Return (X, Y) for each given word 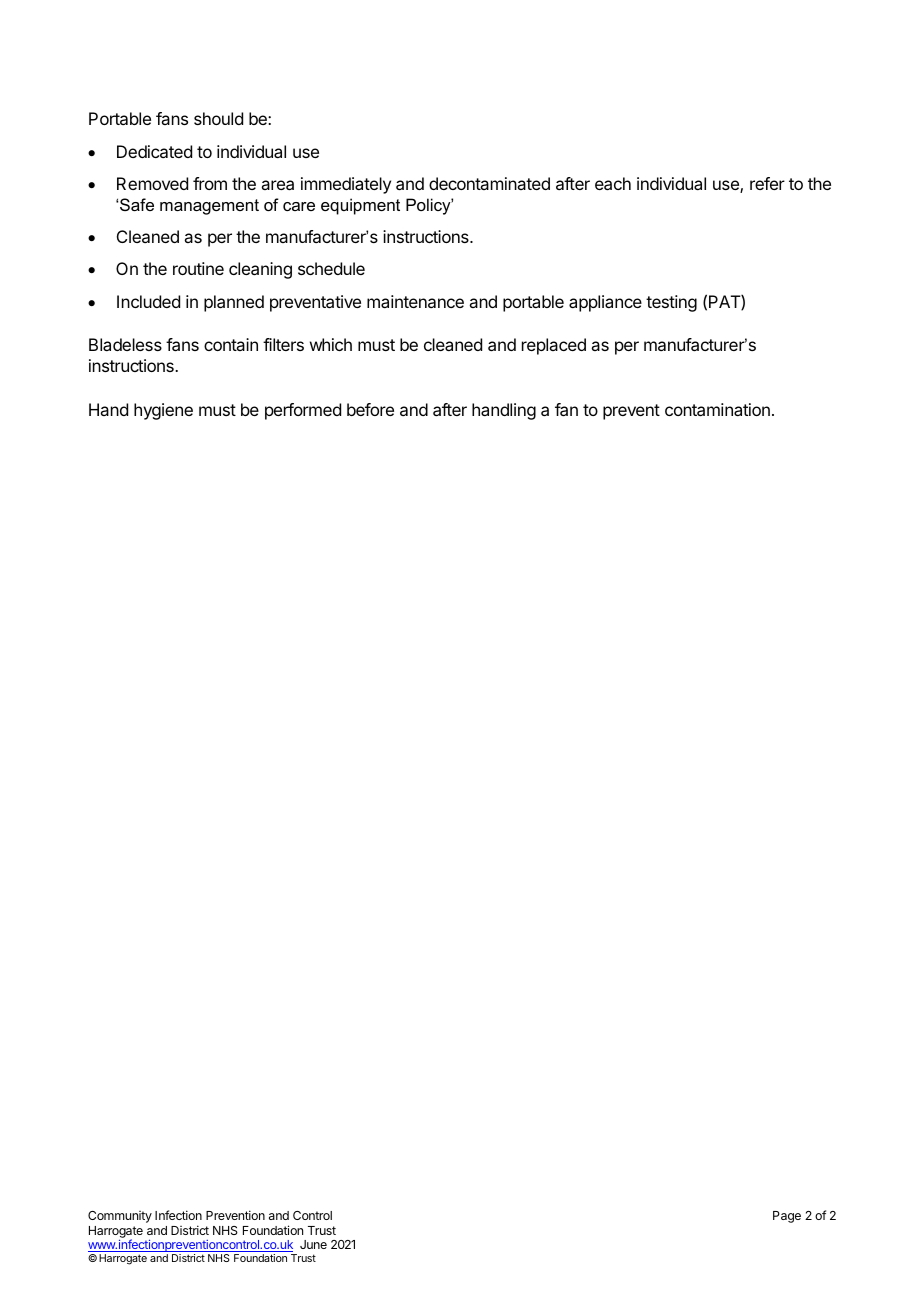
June (313, 1244)
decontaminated (489, 183)
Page (787, 1217)
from (210, 183)
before (370, 409)
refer (767, 183)
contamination (717, 409)
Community (120, 1217)
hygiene (163, 411)
